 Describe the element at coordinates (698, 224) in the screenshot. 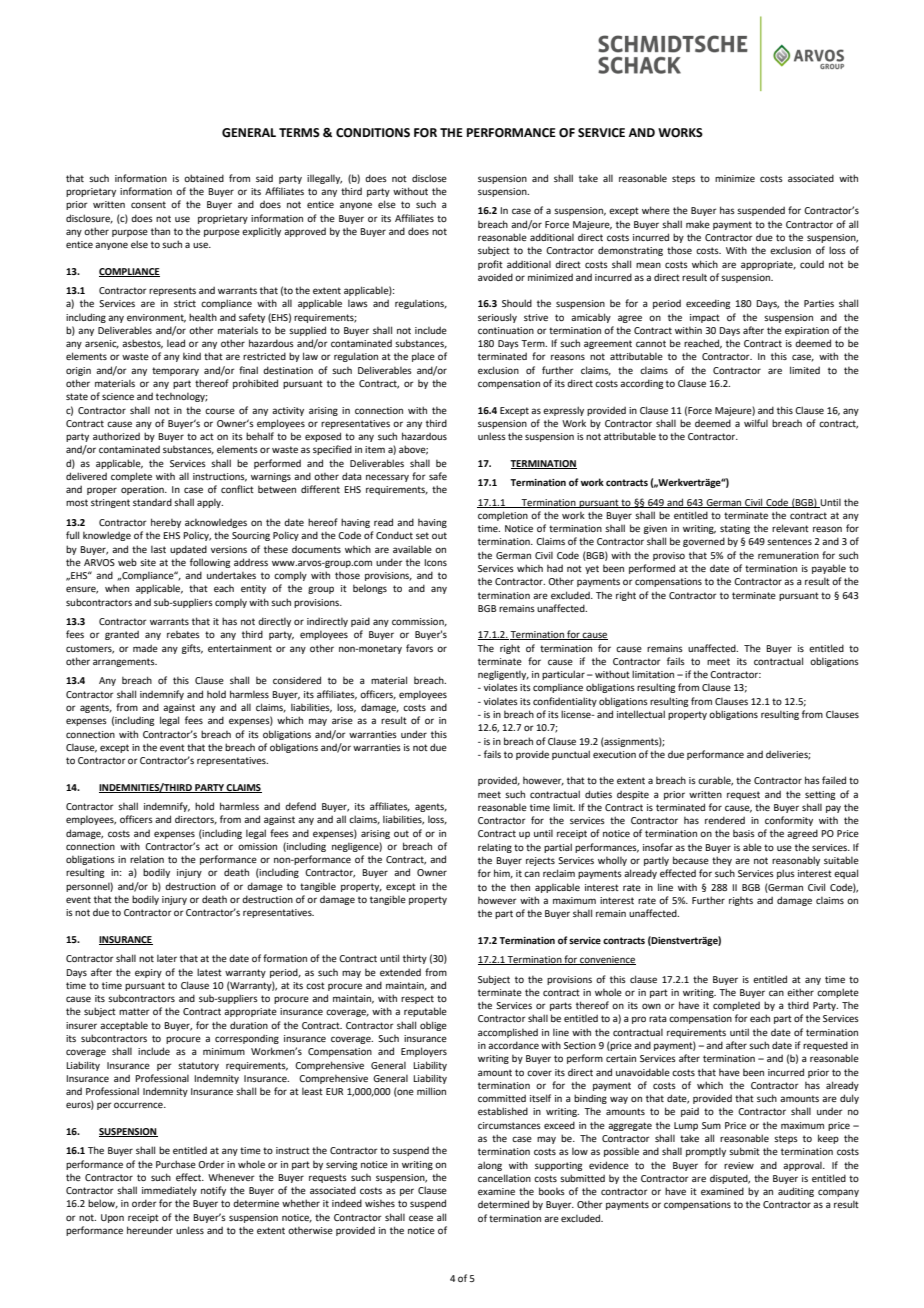

I see `make` at that location.
